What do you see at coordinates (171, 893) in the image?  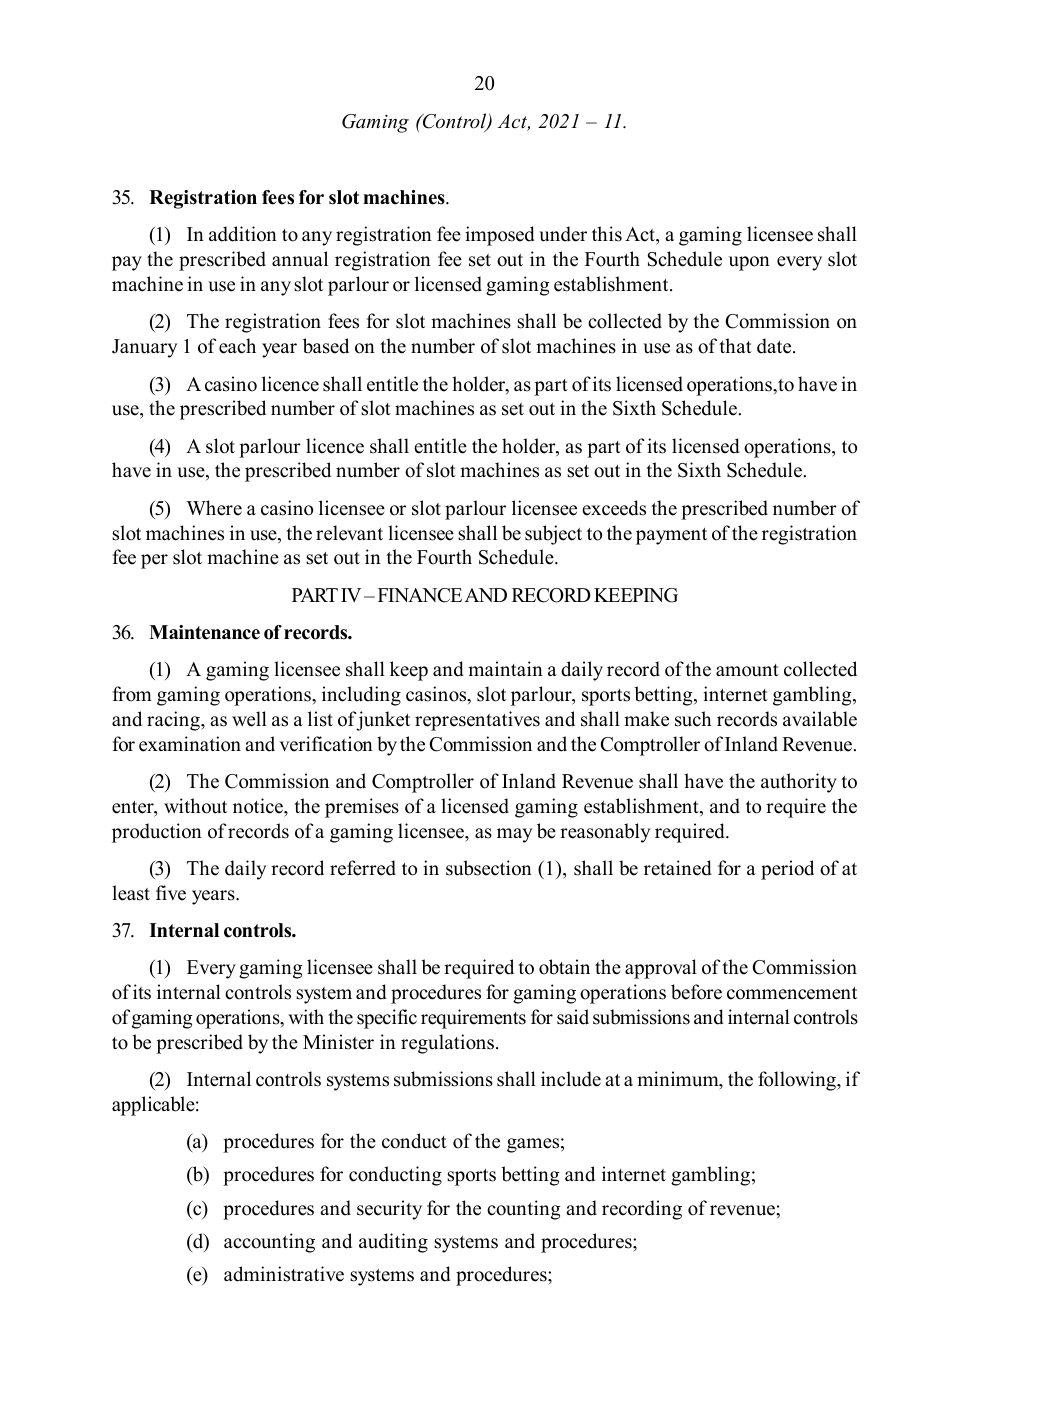 I see `five` at bounding box center [171, 893].
